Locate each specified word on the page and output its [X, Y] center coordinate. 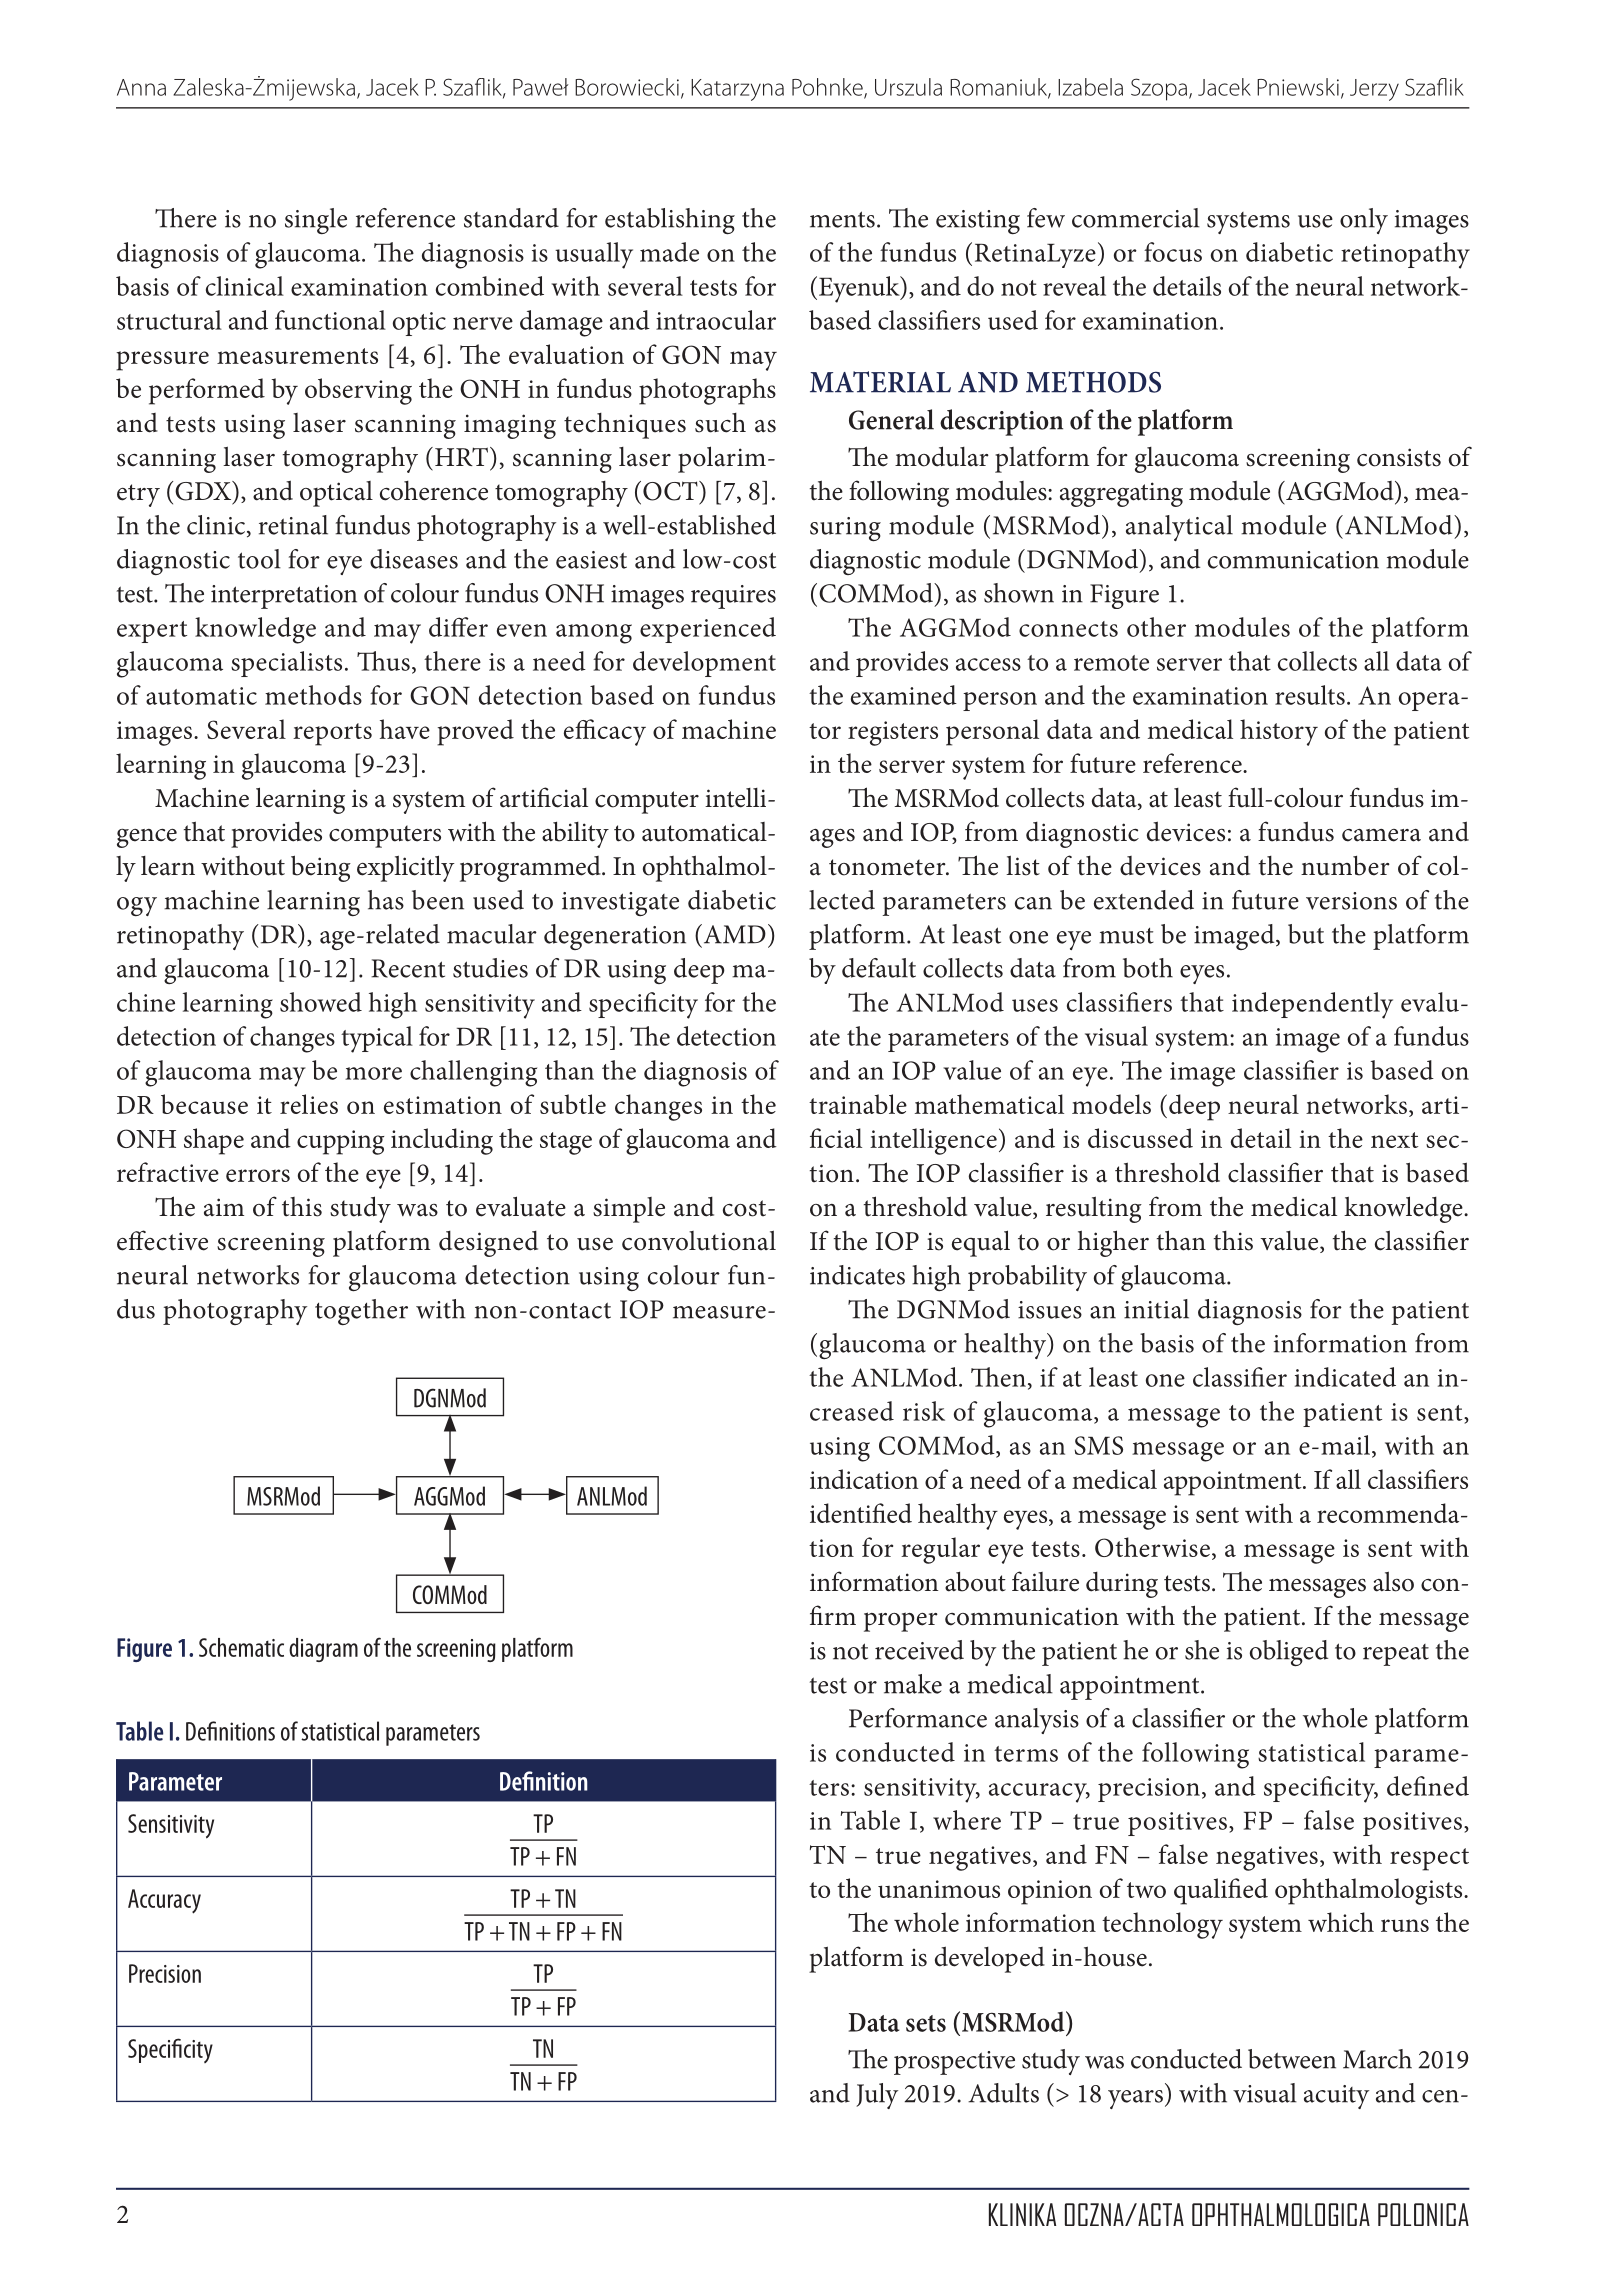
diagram [323, 1650]
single [316, 221]
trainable [858, 1104]
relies [309, 1104]
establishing [670, 221]
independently [1312, 1005]
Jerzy [1374, 90]
